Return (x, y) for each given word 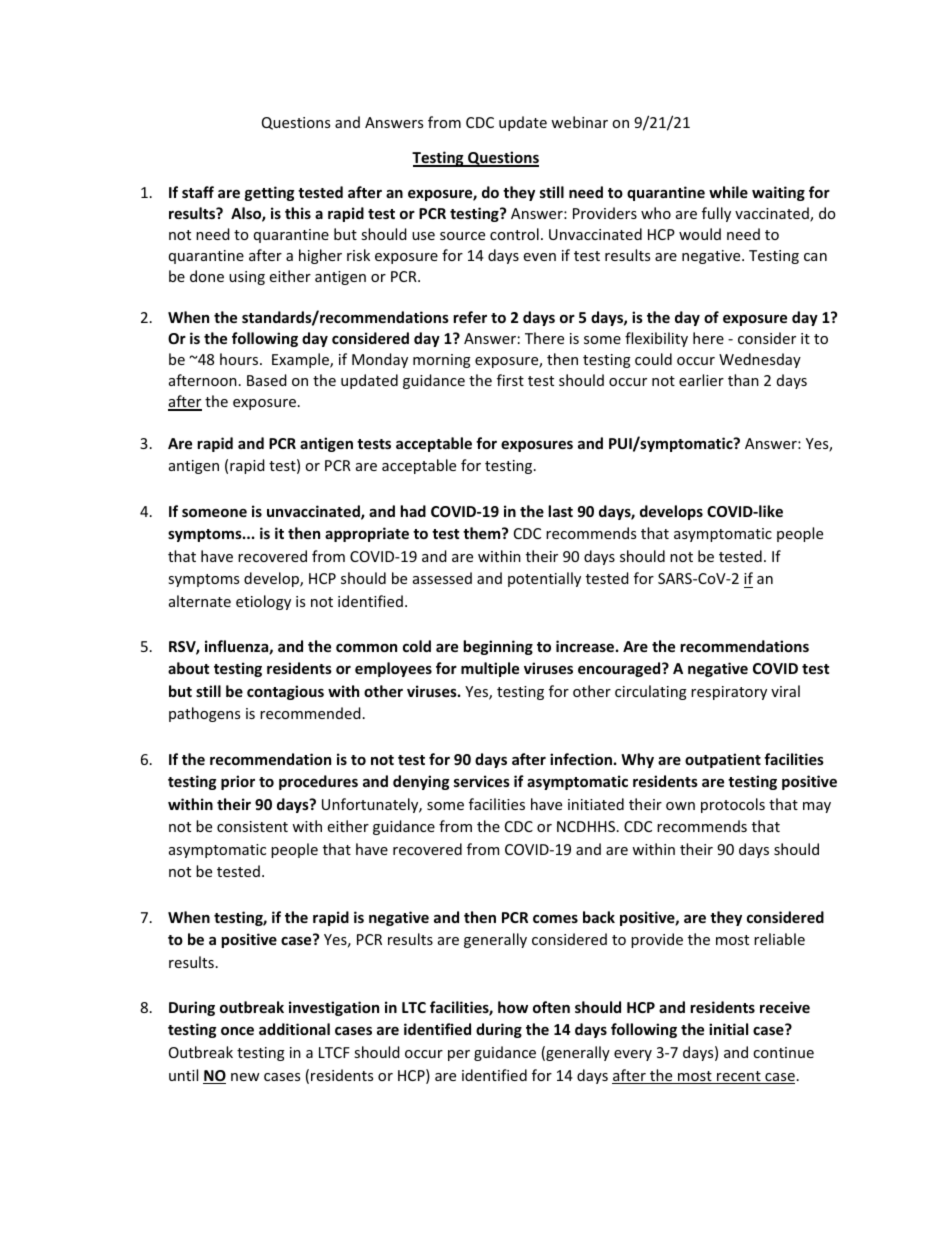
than (743, 380)
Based (267, 380)
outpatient (723, 760)
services (482, 781)
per (459, 1055)
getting (270, 193)
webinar (579, 122)
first (510, 380)
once (237, 1031)
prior (238, 782)
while (728, 192)
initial (728, 1029)
